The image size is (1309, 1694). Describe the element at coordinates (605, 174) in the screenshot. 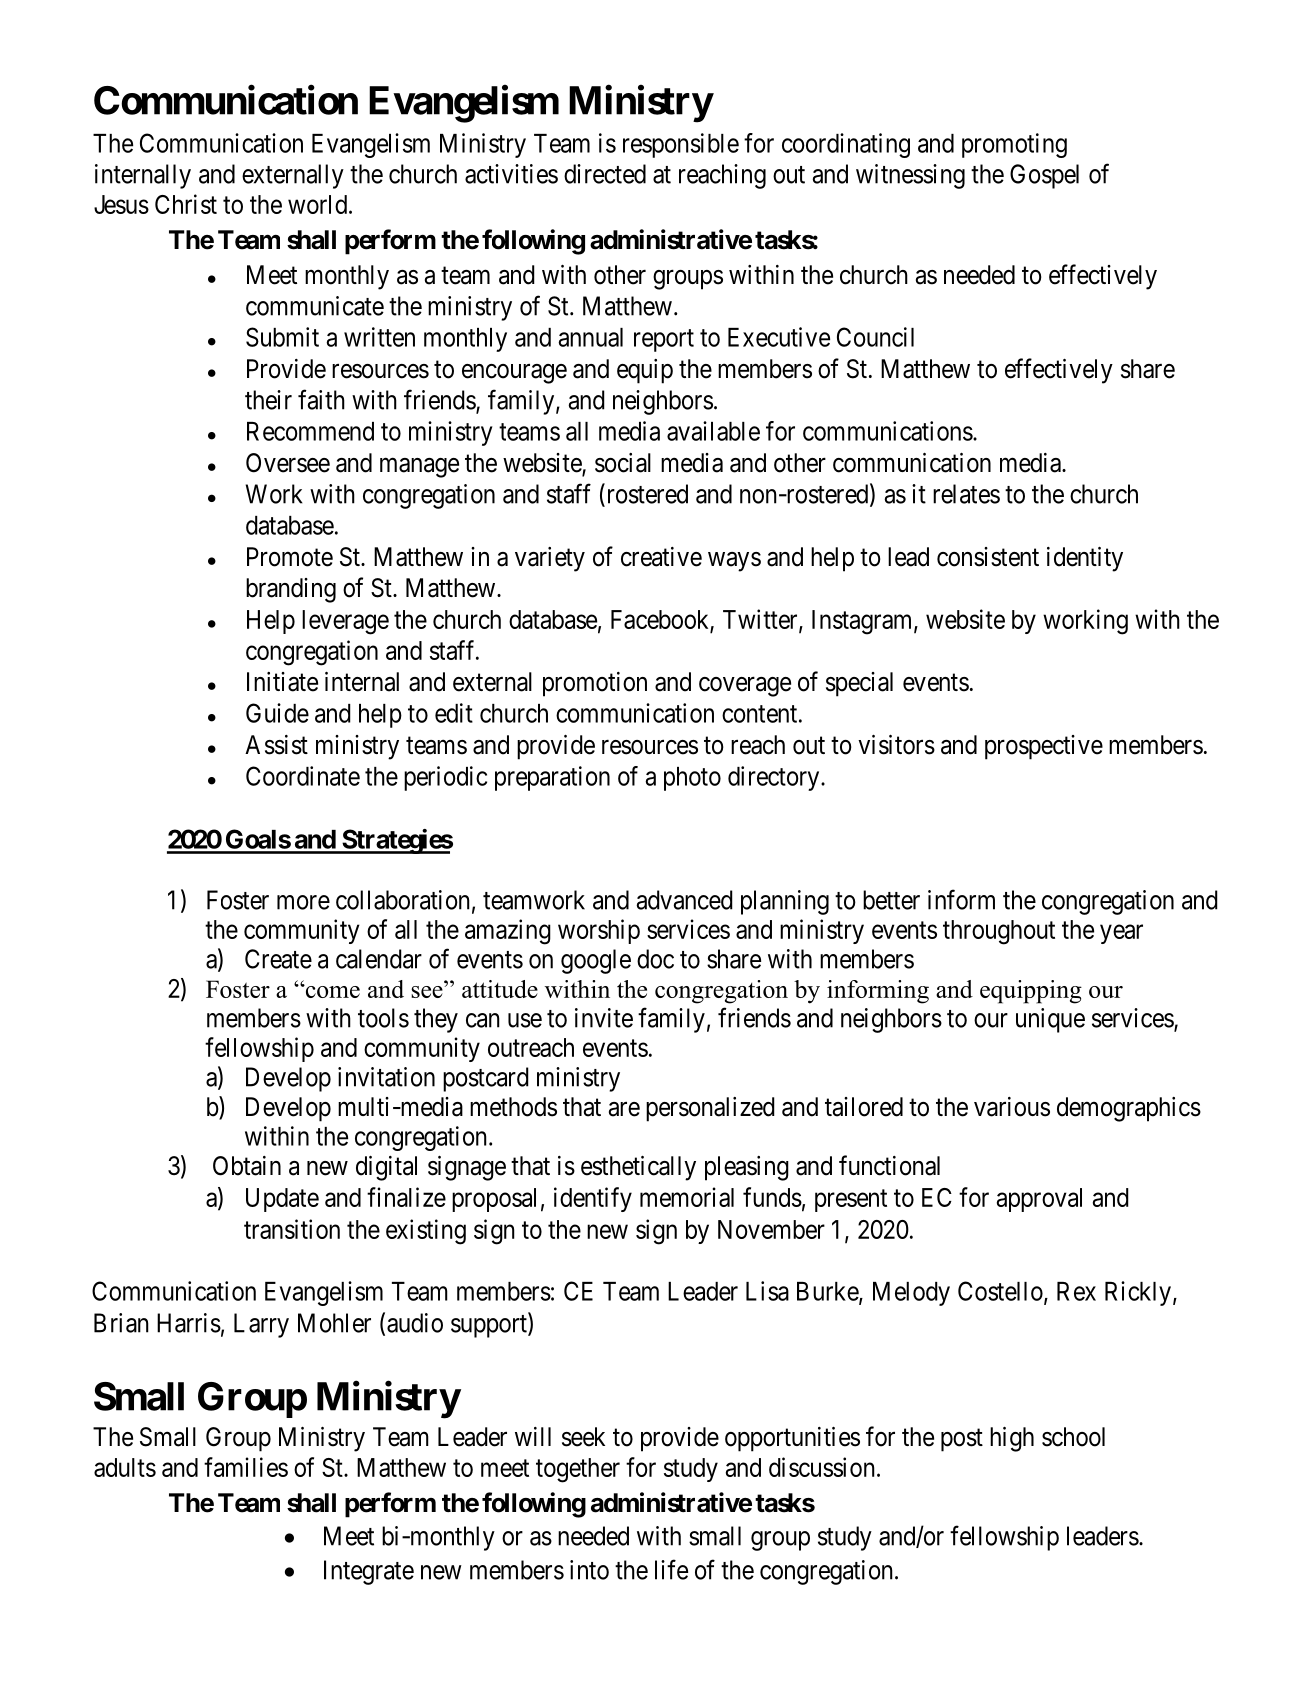

I see `directed` at that location.
